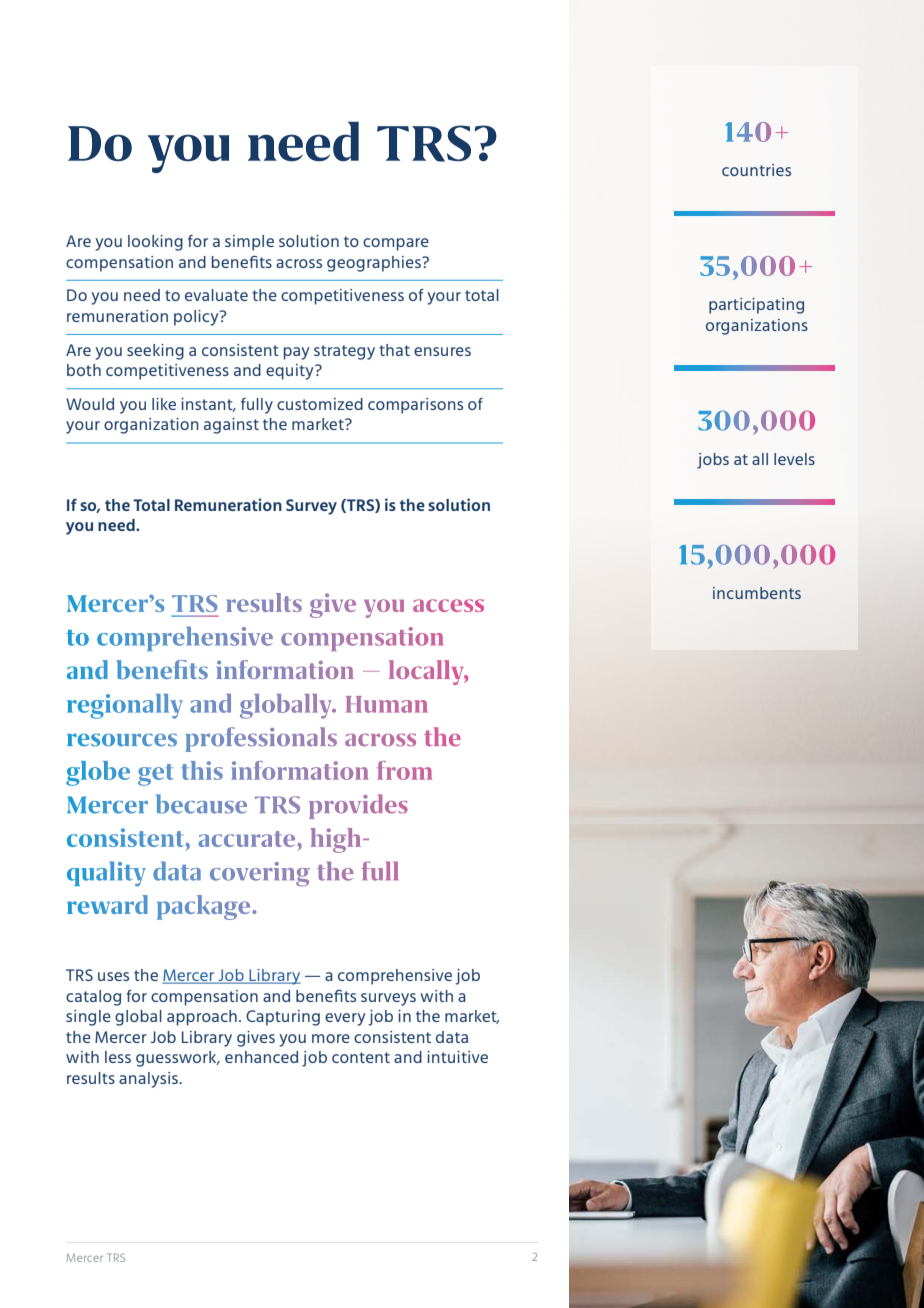 Image resolution: width=924 pixels, height=1308 pixels. What do you see at coordinates (415, 406) in the screenshot?
I see `comparisons` at bounding box center [415, 406].
